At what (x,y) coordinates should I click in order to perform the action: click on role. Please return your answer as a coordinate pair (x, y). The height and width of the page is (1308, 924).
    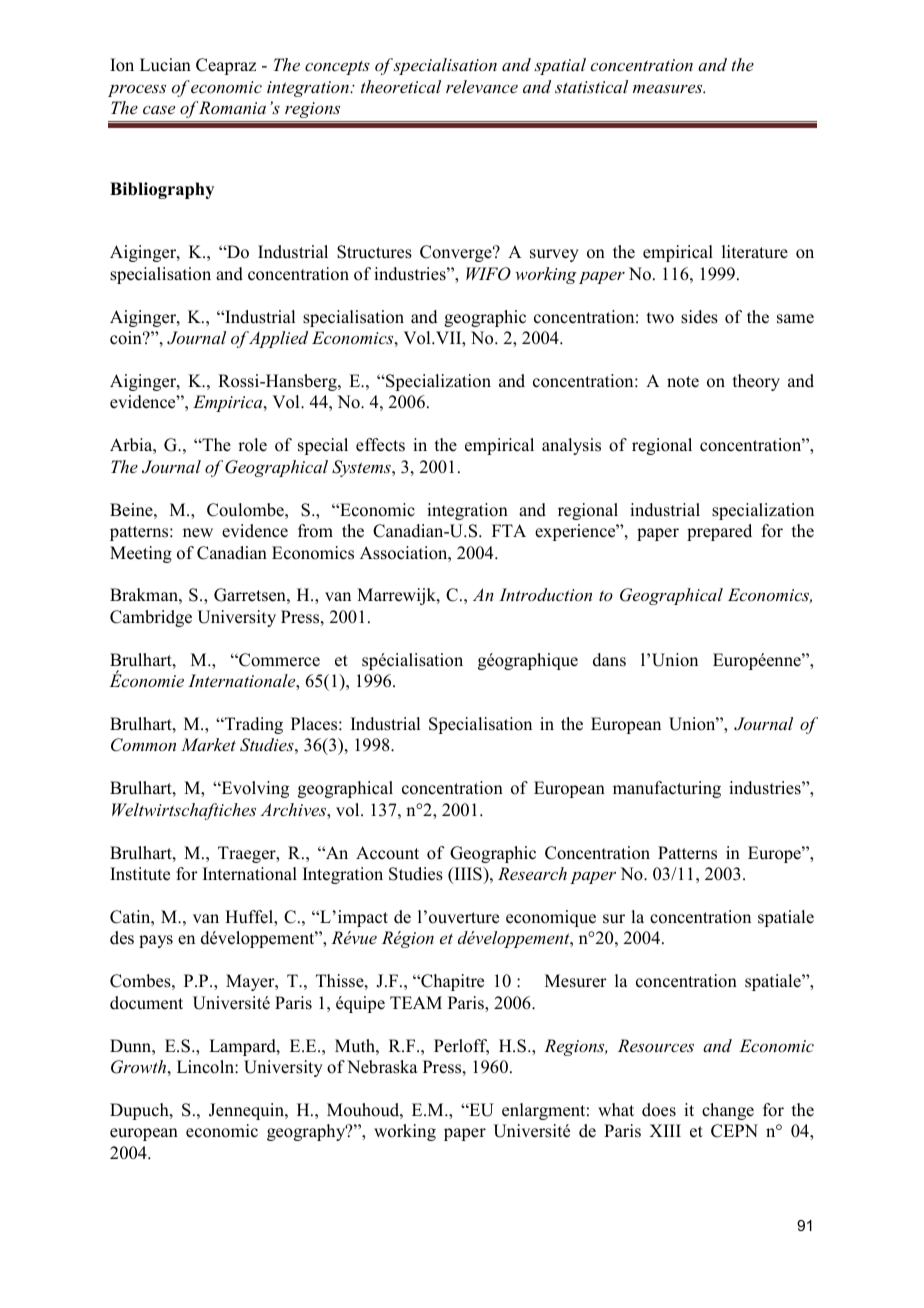
    Looking at the image, I should click on (252, 445).
